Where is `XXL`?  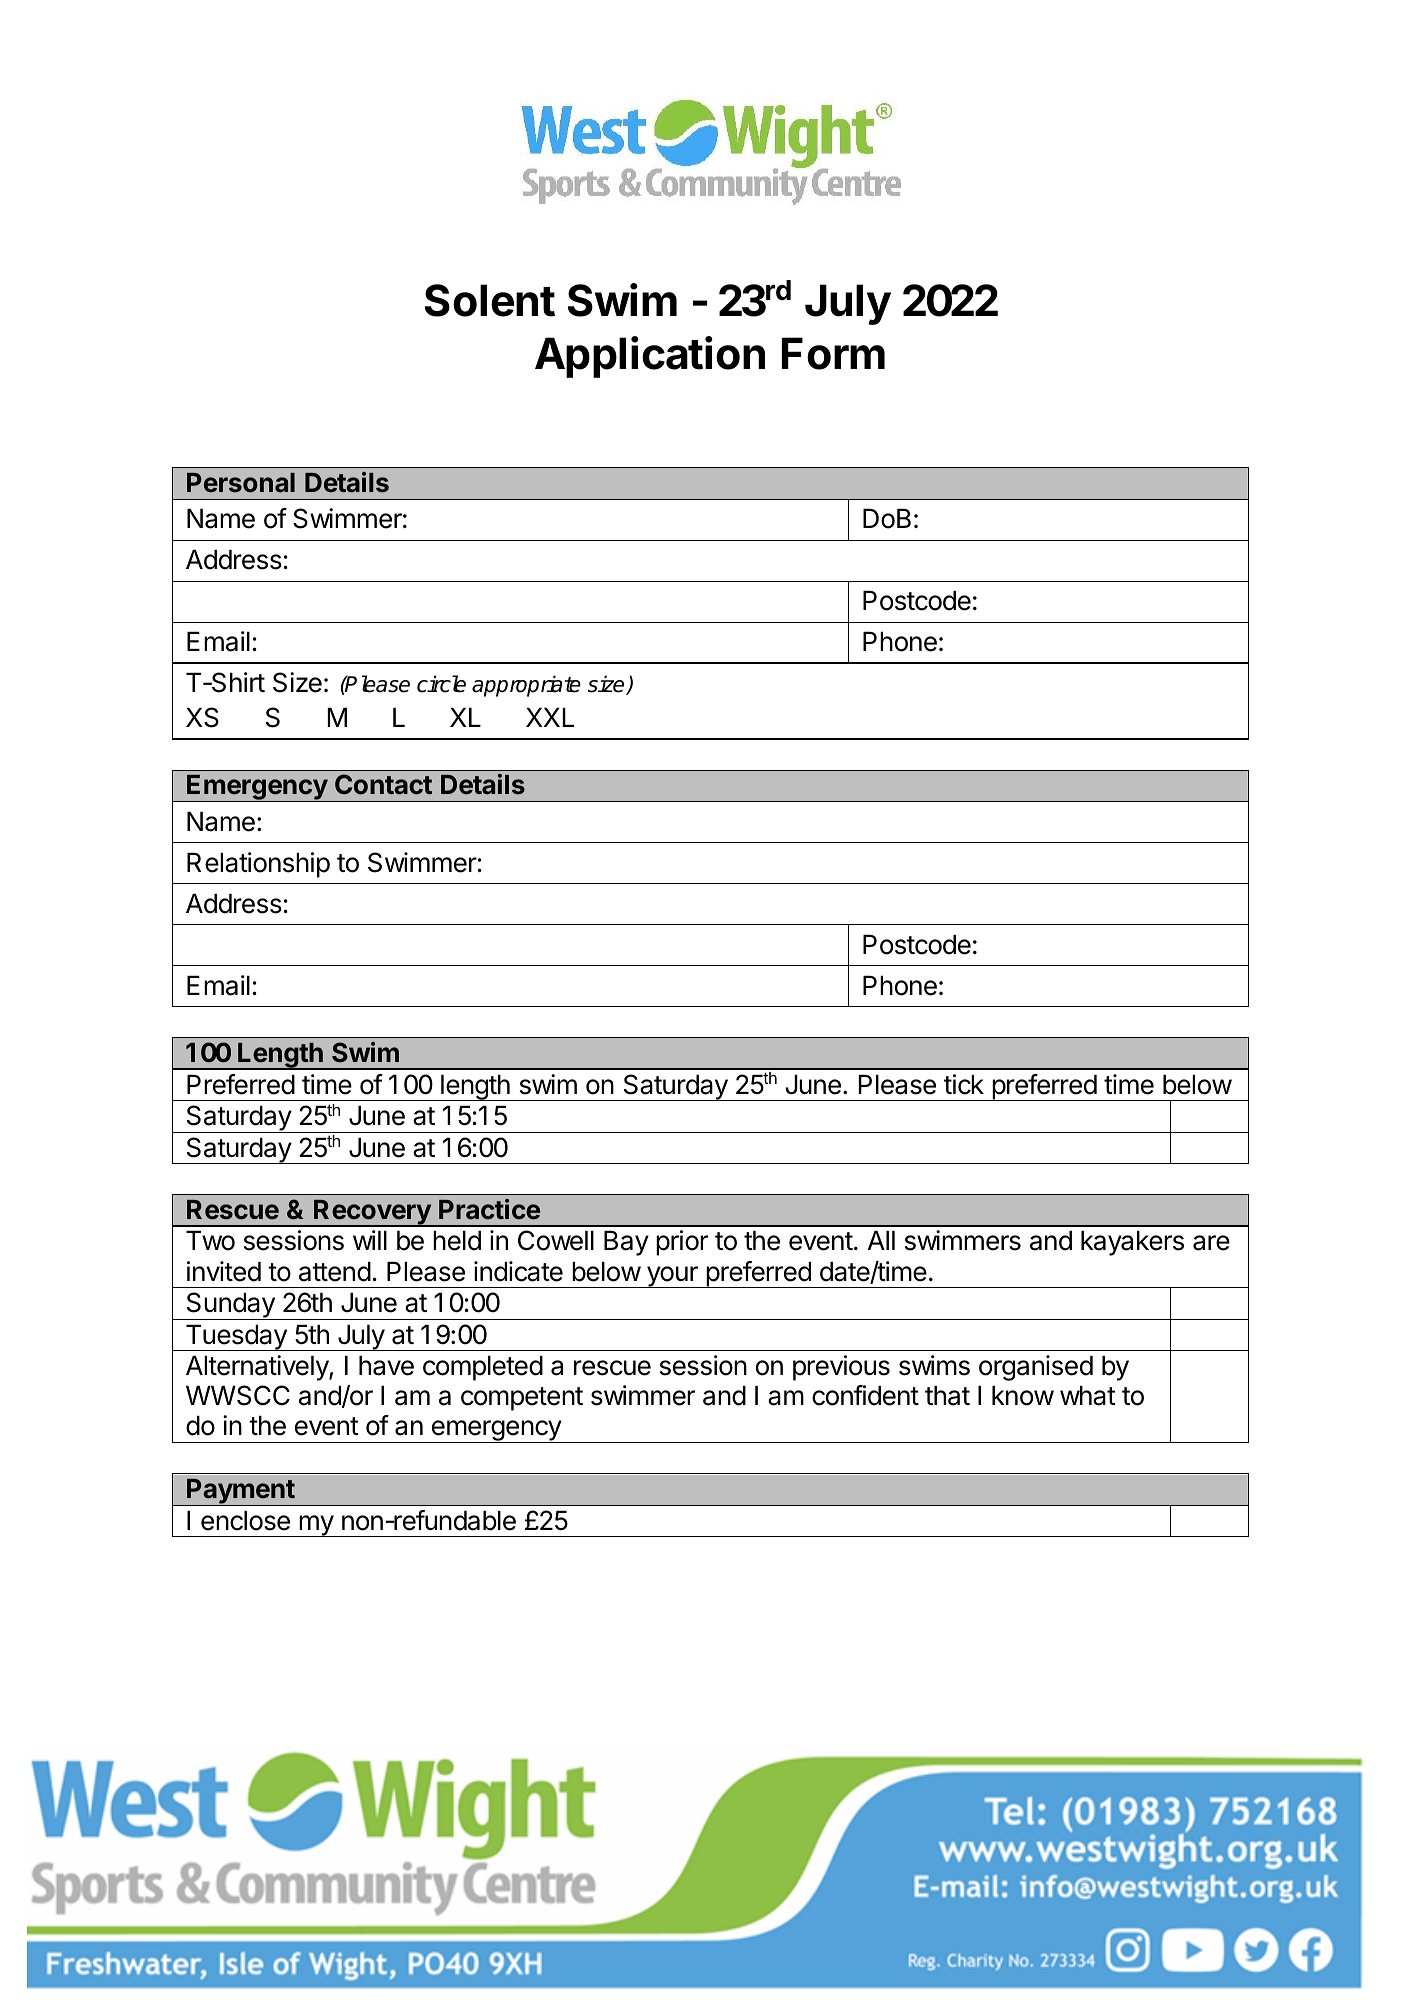
XXL is located at coordinates (550, 717).
